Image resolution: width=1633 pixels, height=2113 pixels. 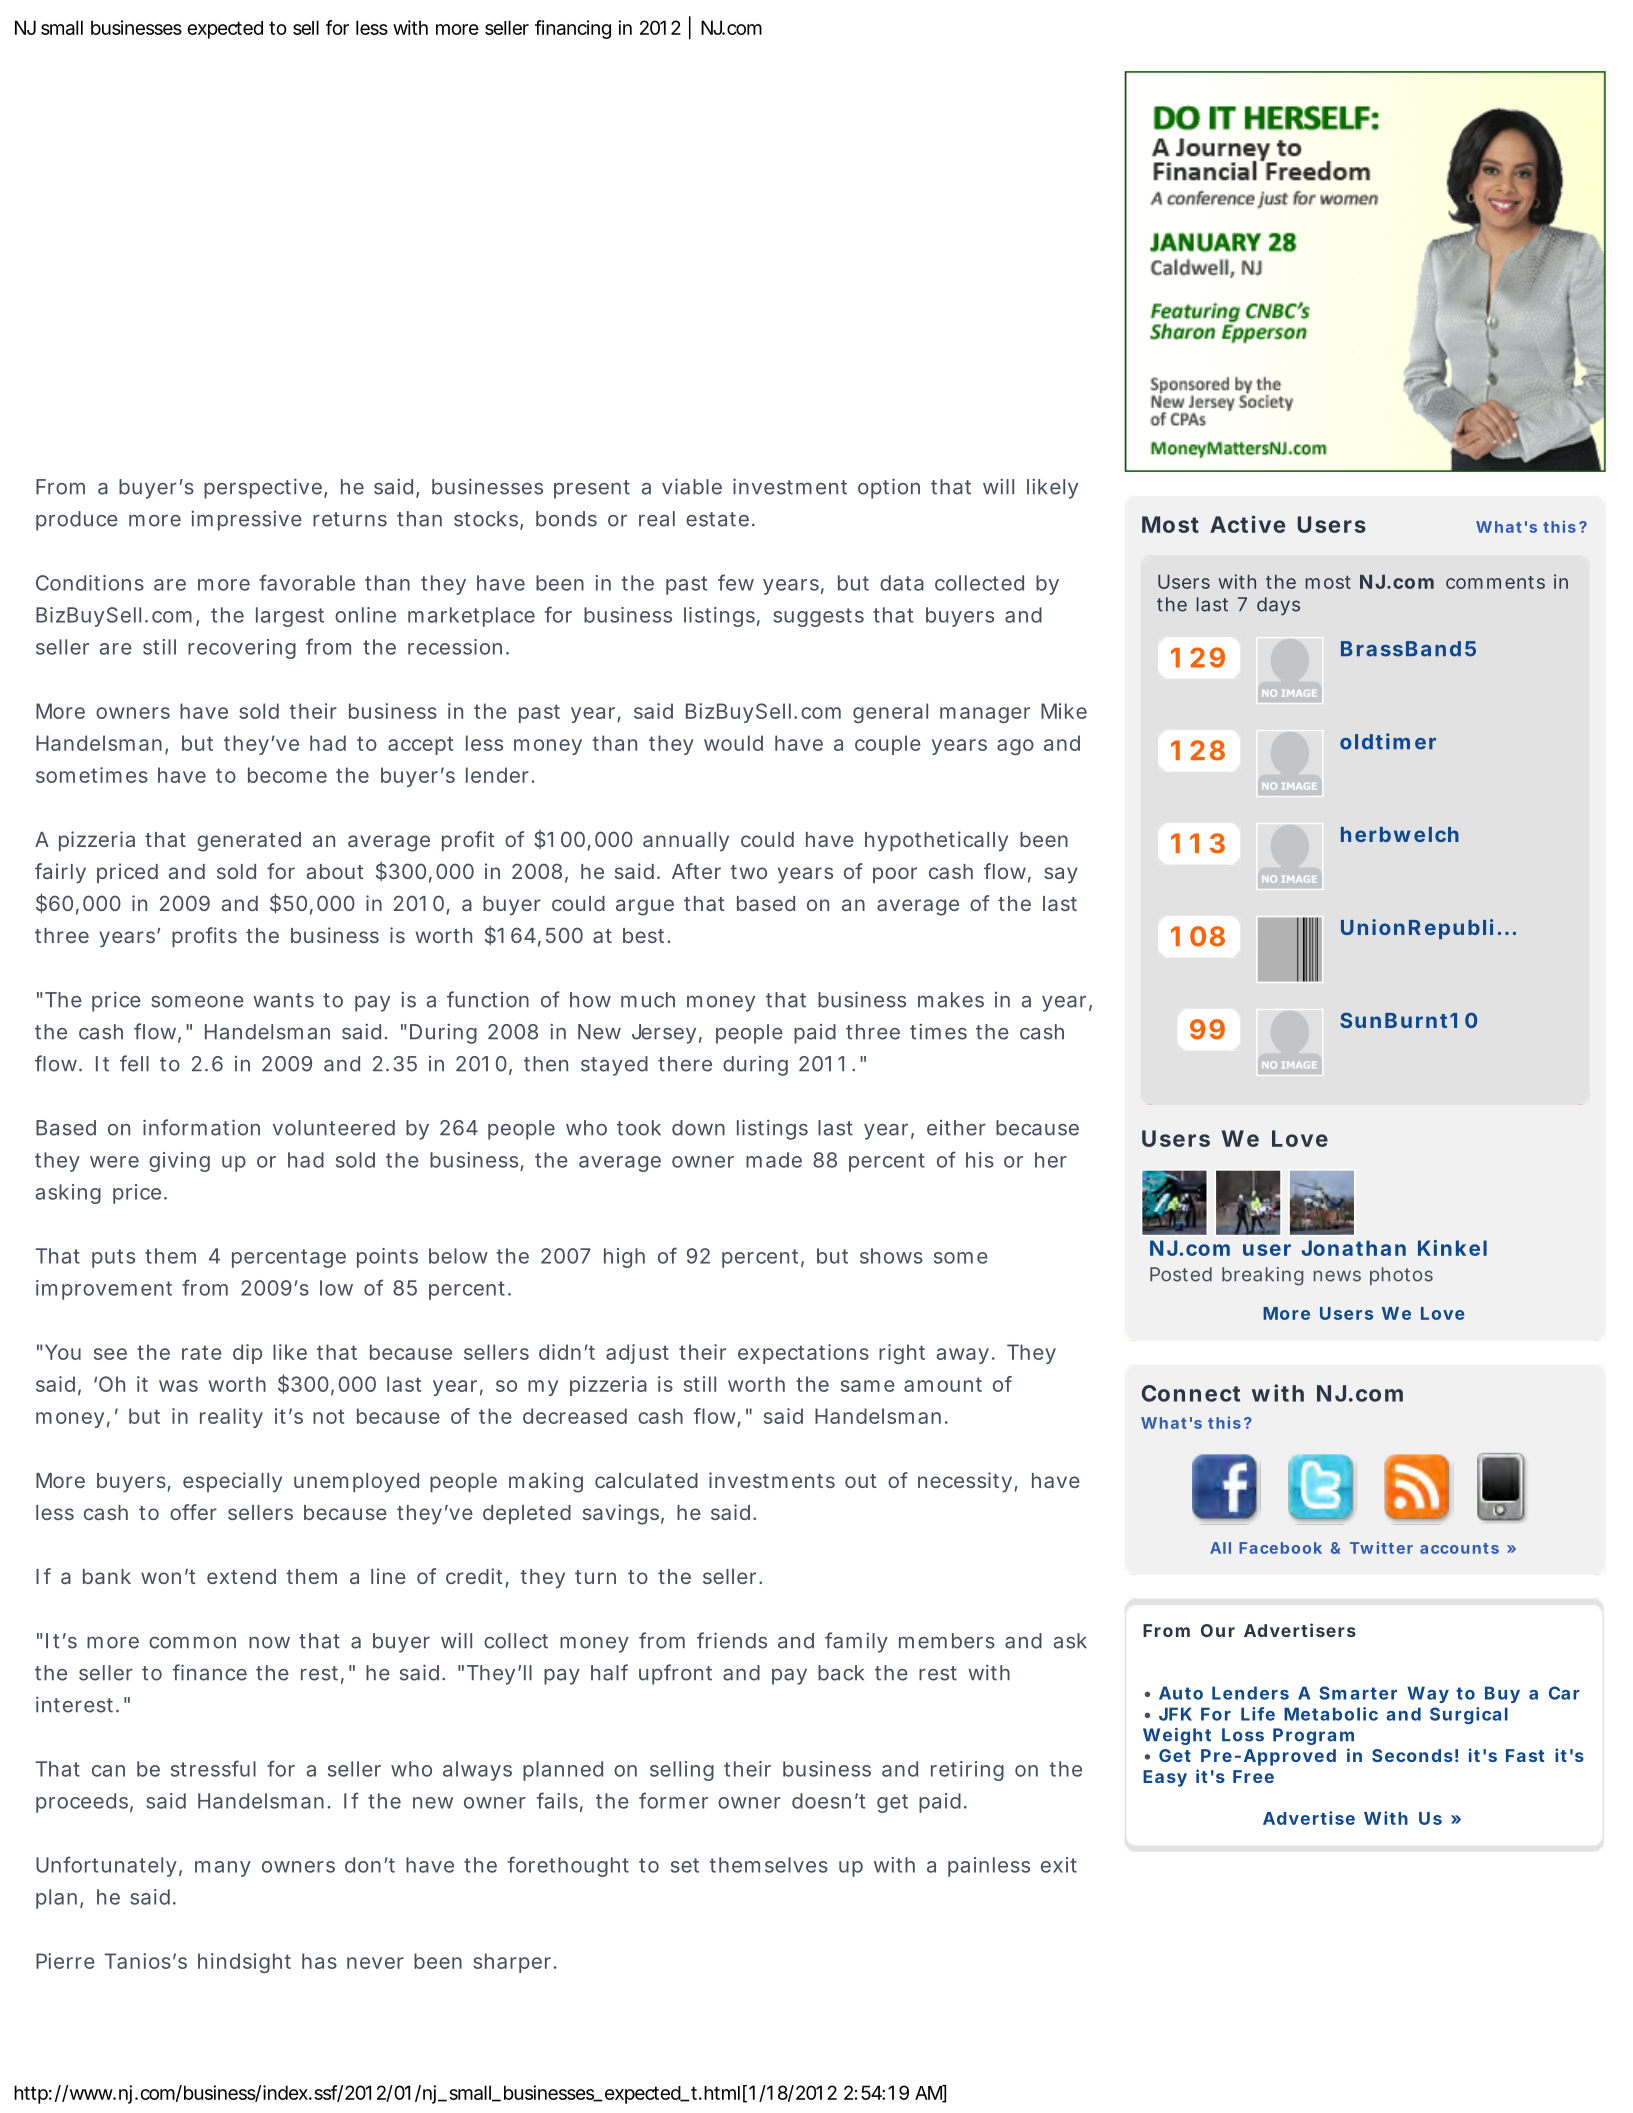 What do you see at coordinates (573, 29) in the document?
I see `financing` at bounding box center [573, 29].
